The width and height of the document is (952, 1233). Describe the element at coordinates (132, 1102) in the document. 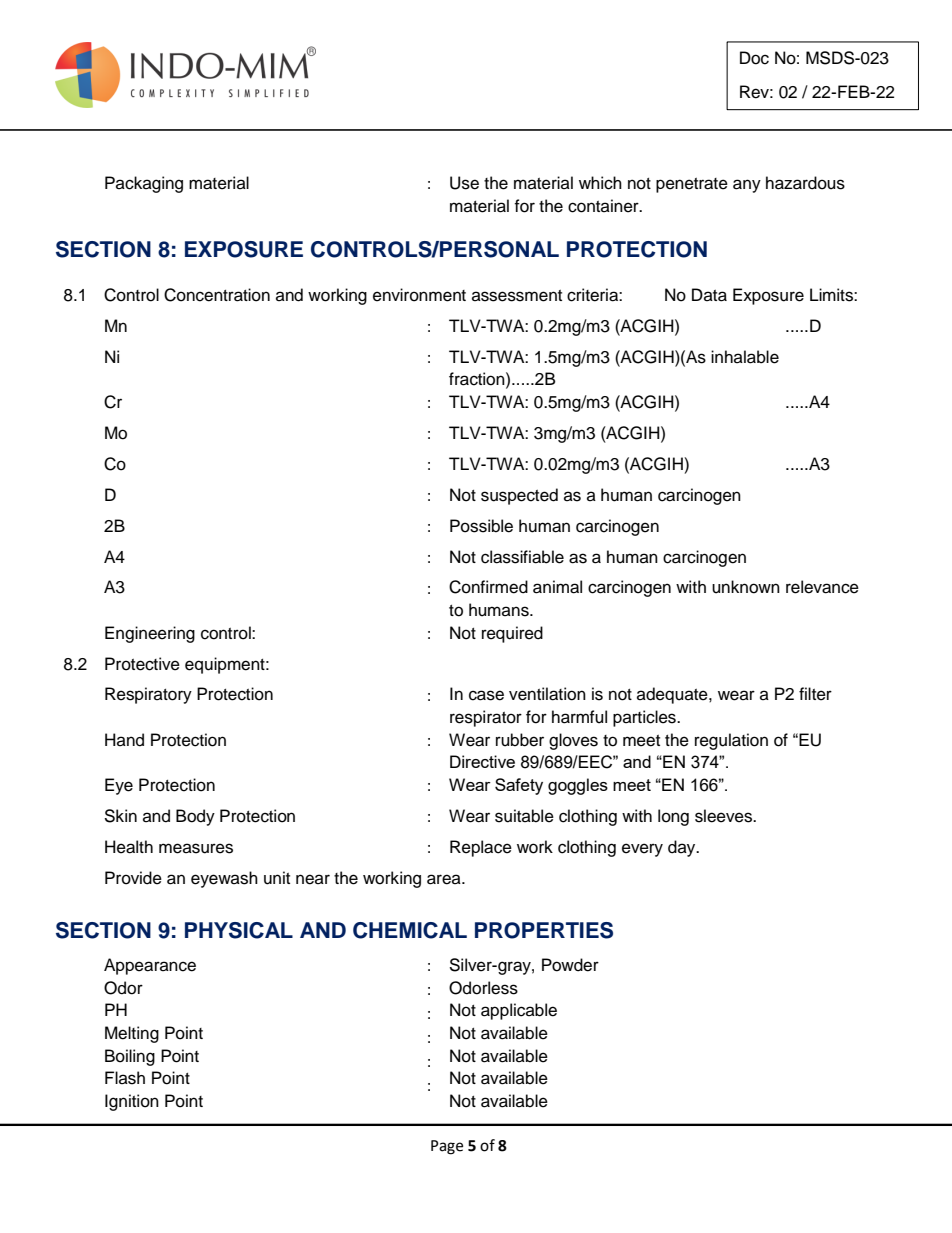

I see `Ignition` at that location.
